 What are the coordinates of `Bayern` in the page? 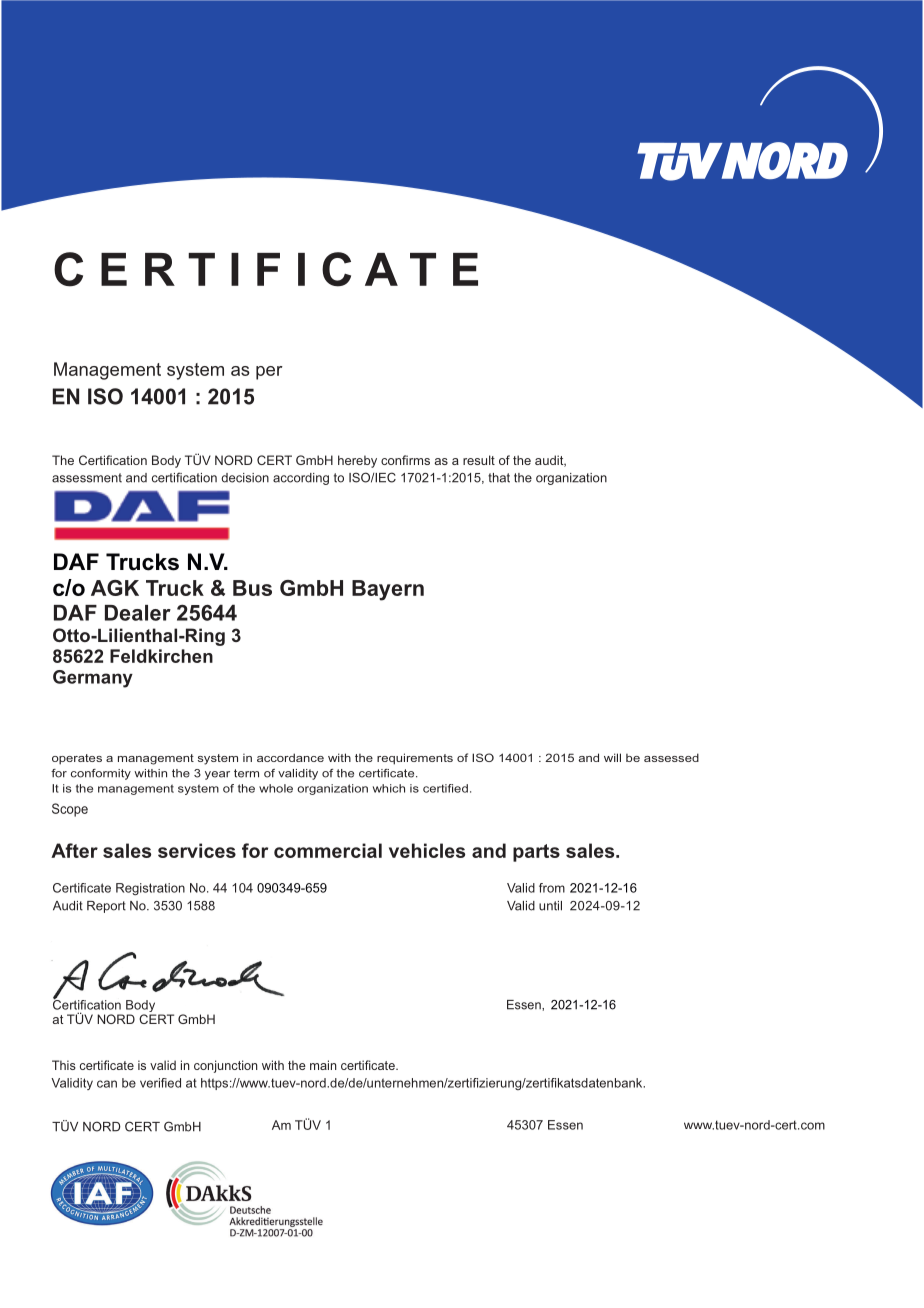 It's located at (388, 590).
